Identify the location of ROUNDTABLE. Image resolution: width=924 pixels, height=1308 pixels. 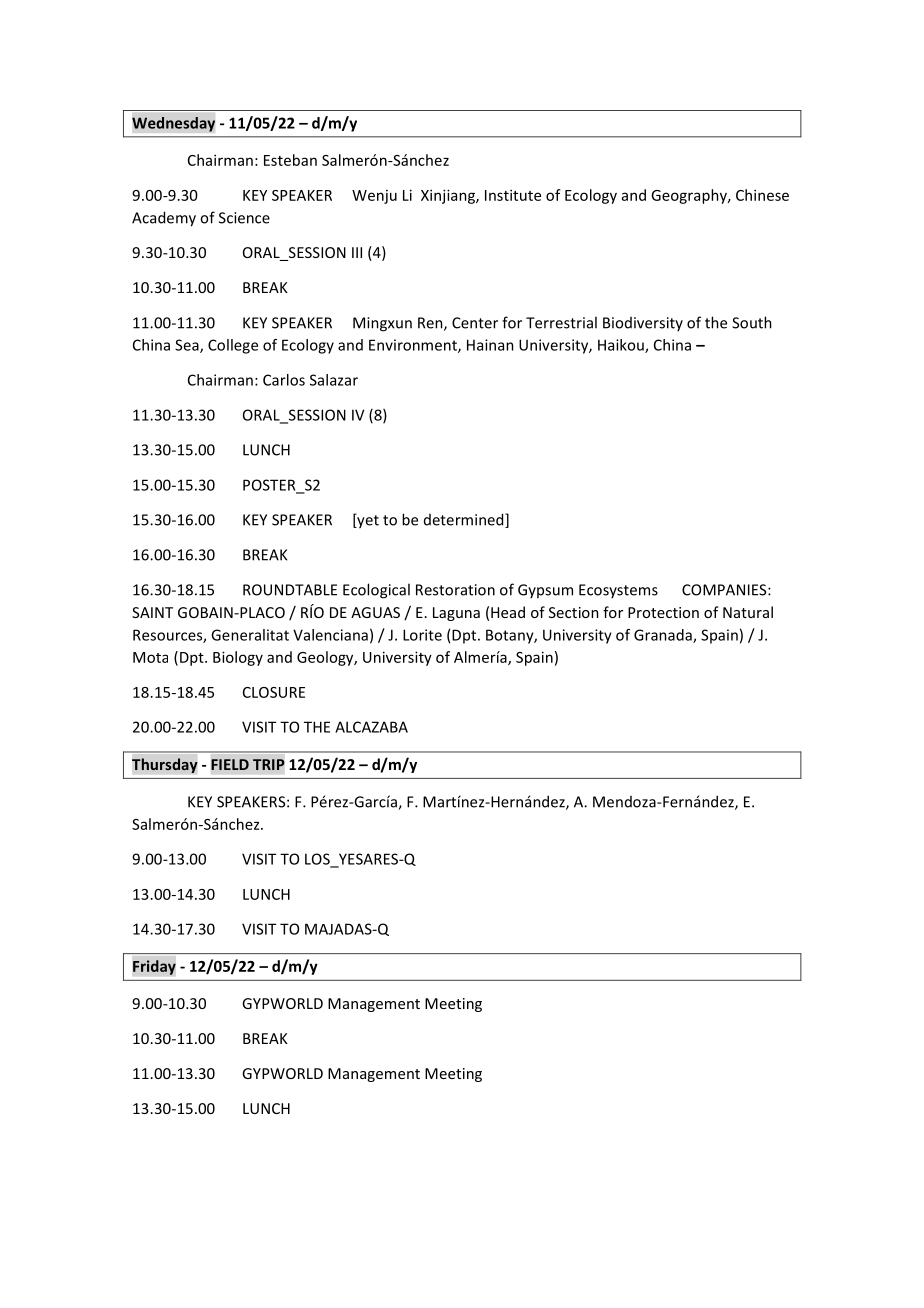
(290, 590).
